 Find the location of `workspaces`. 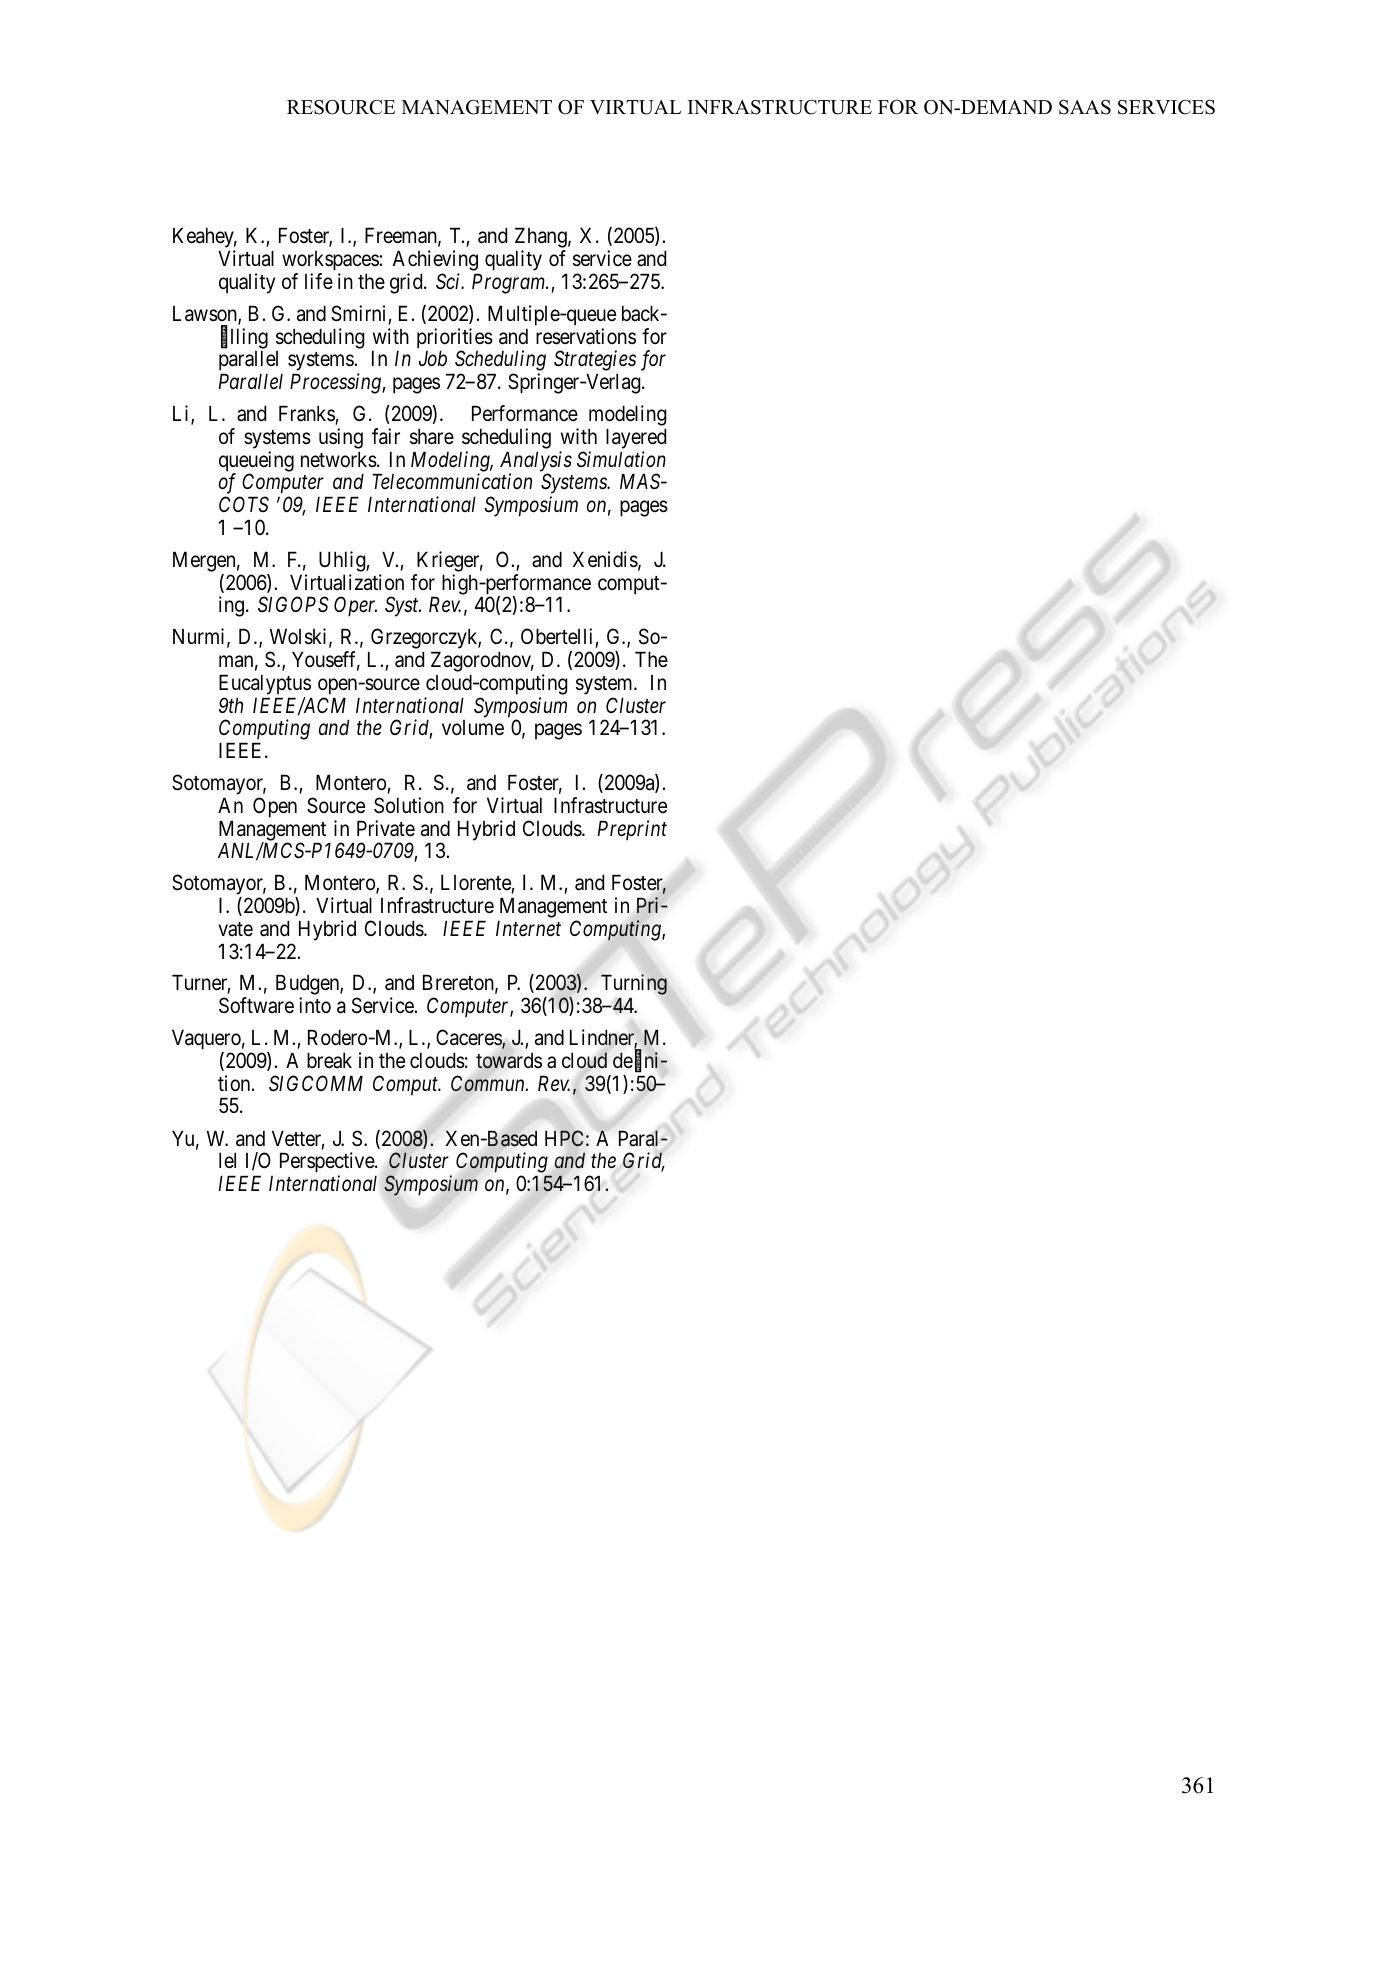

workspaces is located at coordinates (331, 262).
